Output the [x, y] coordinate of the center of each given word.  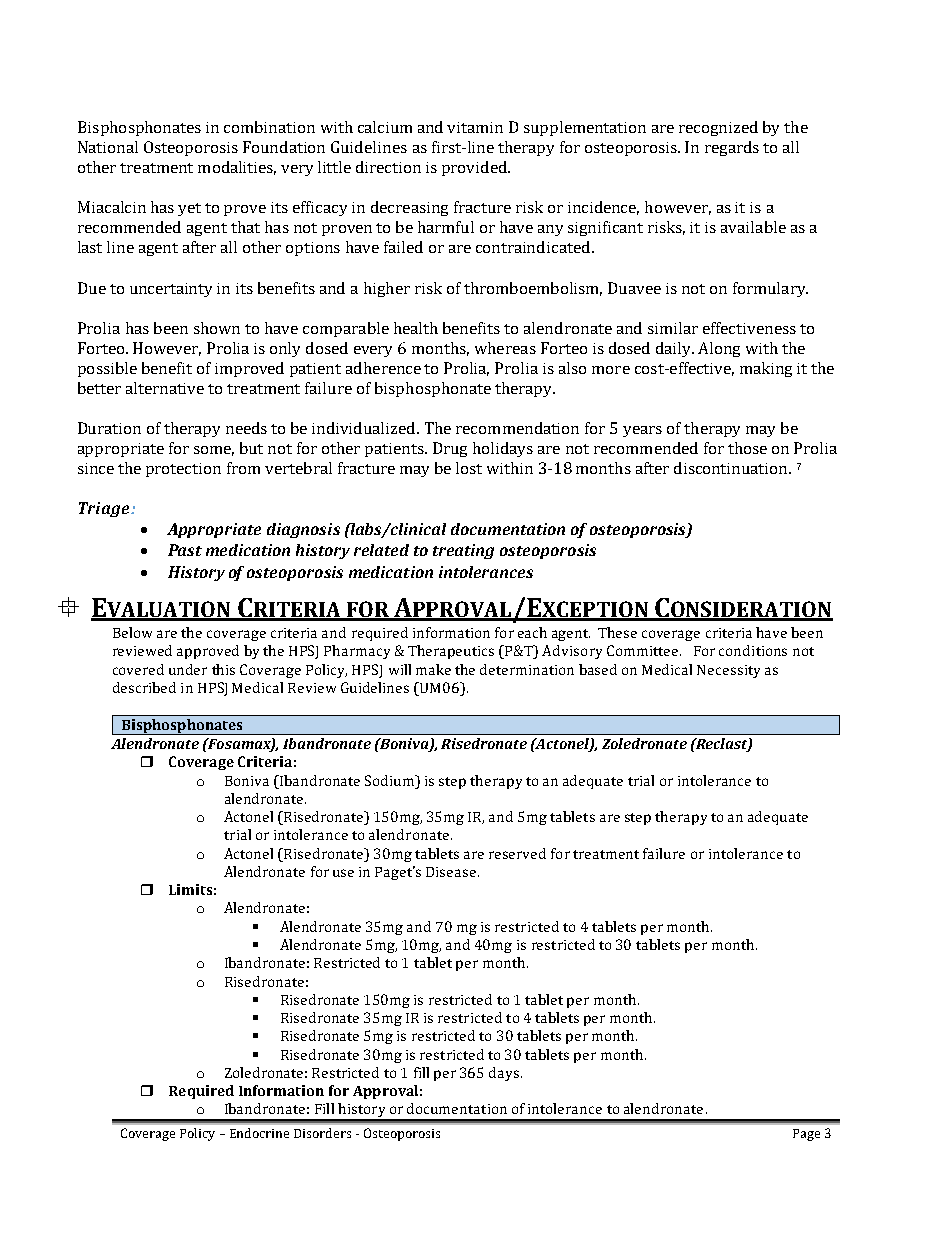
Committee [644, 650]
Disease [451, 872]
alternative [165, 388]
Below [132, 632]
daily [675, 349]
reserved [517, 853]
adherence [383, 368]
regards [732, 148]
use [343, 873]
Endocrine [259, 1133]
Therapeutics [451, 652]
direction [388, 167]
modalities [237, 168]
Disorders [322, 1133]
